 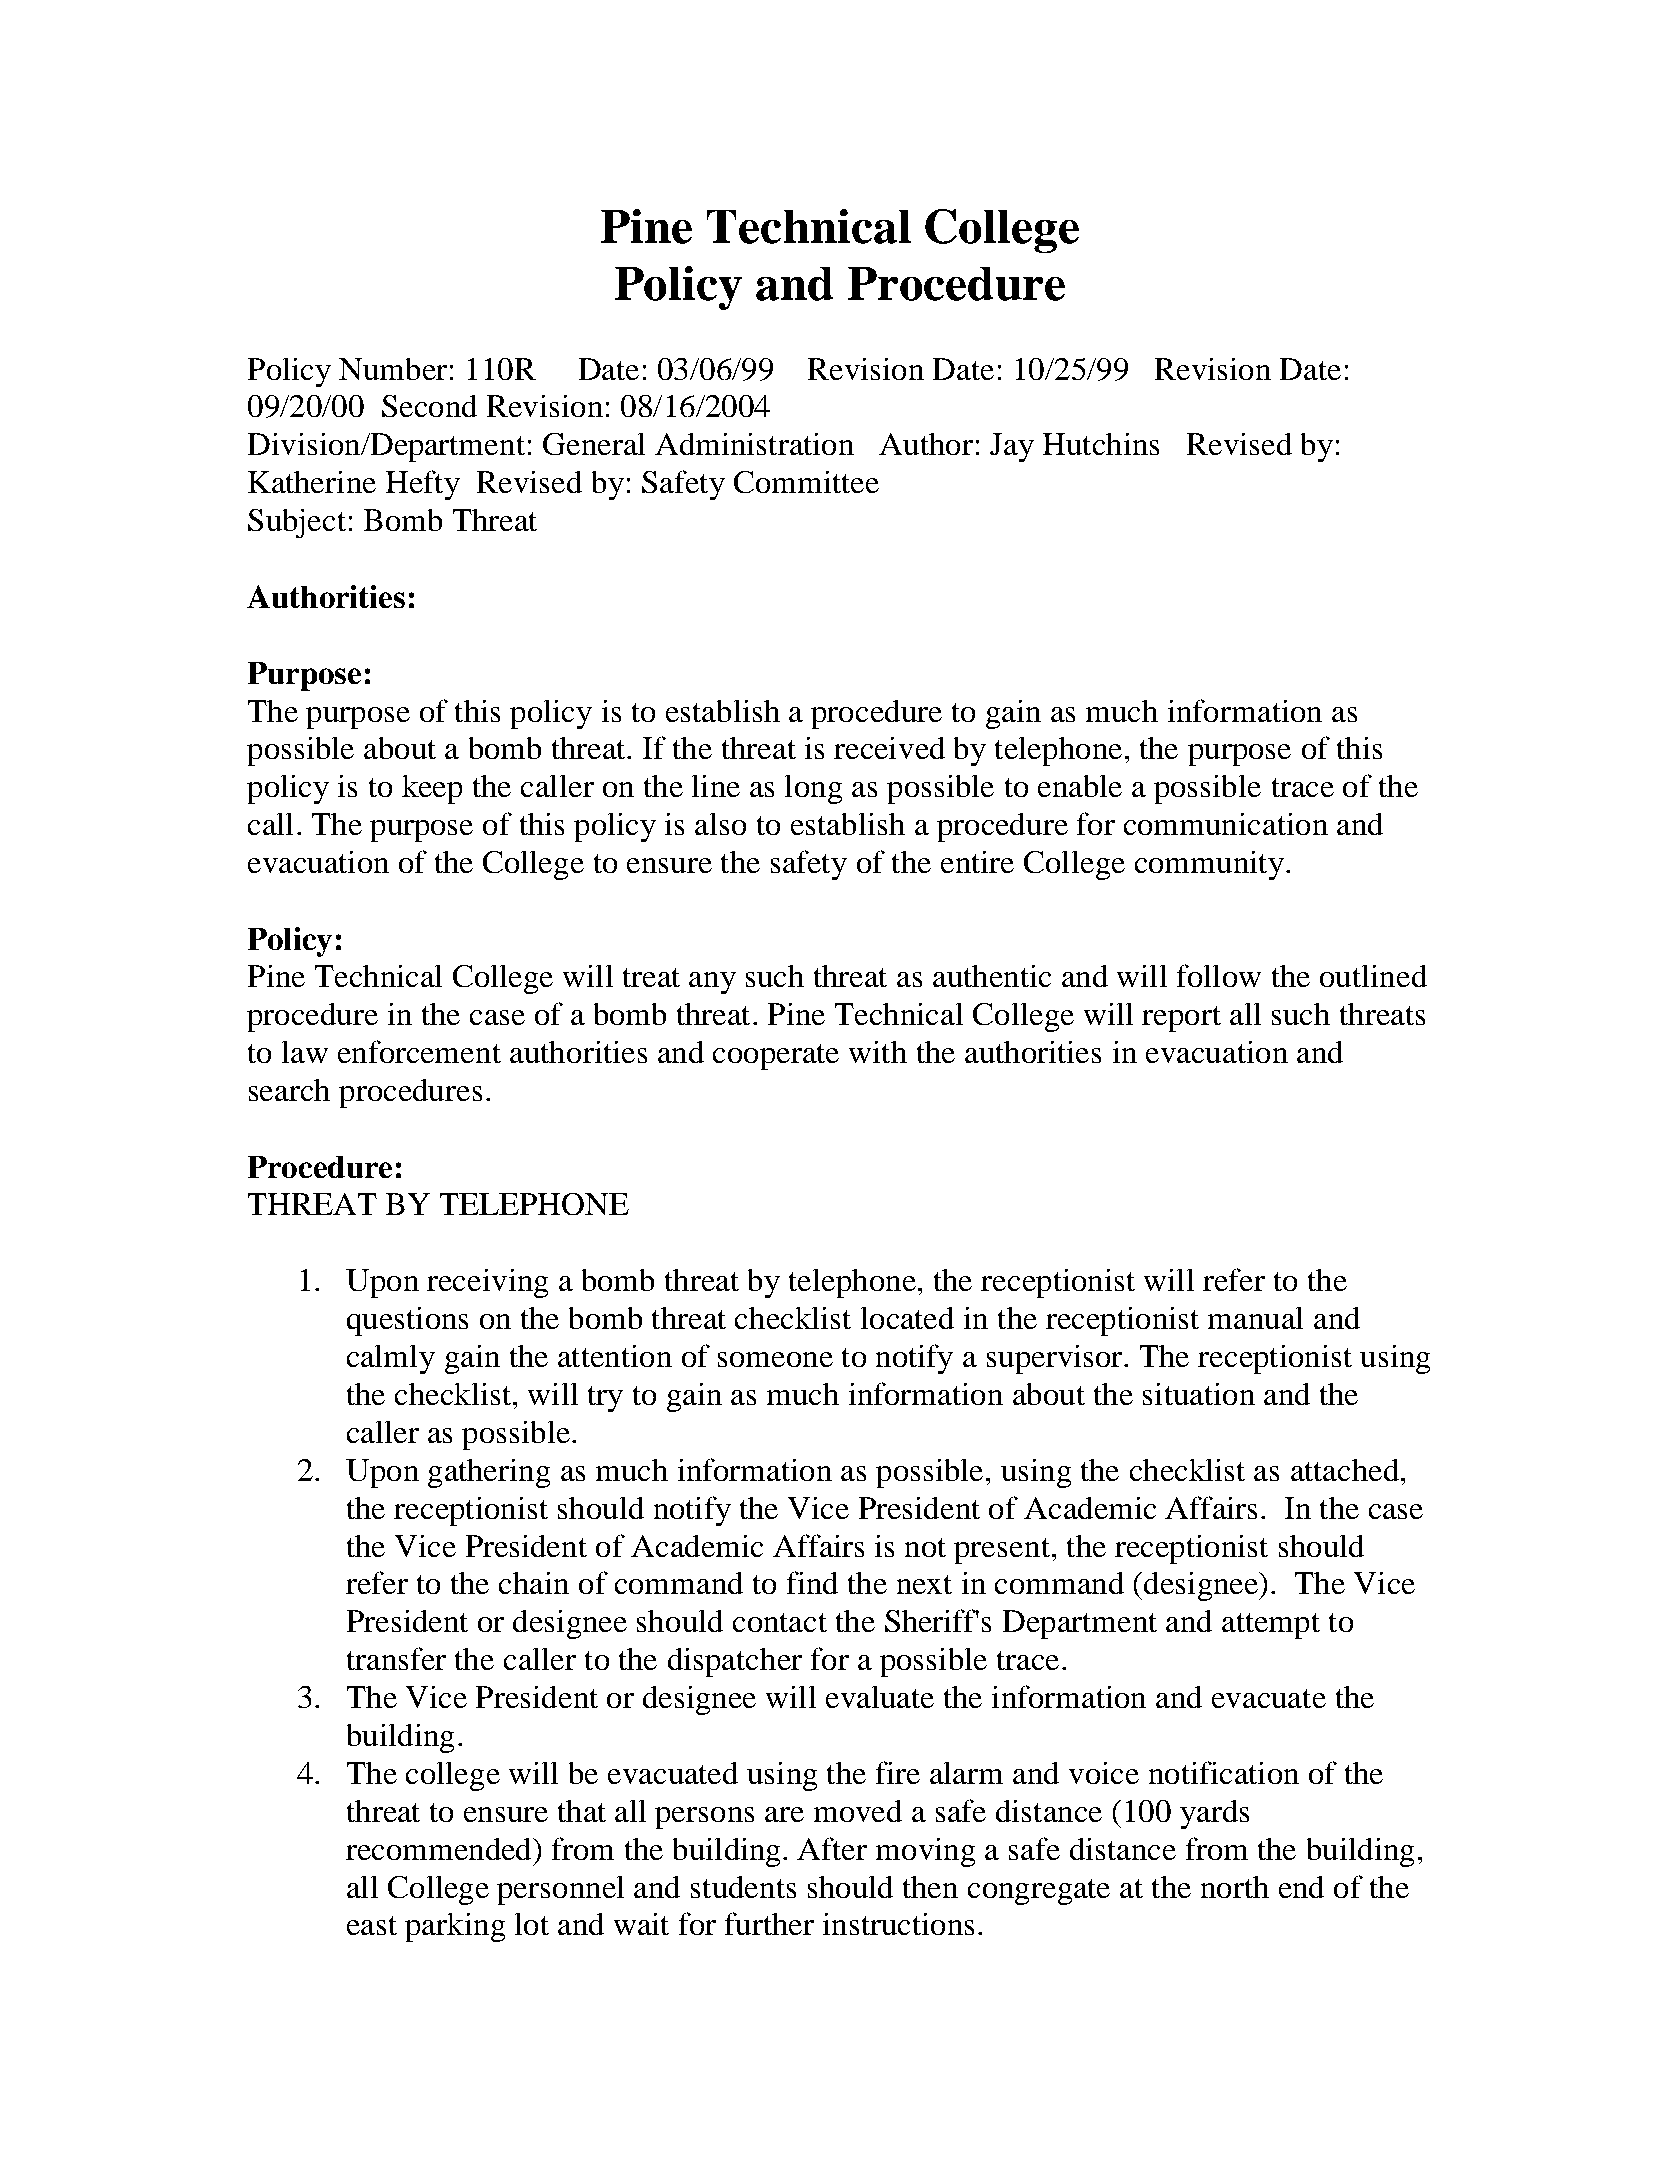 I want to click on Second, so click(x=429, y=406).
